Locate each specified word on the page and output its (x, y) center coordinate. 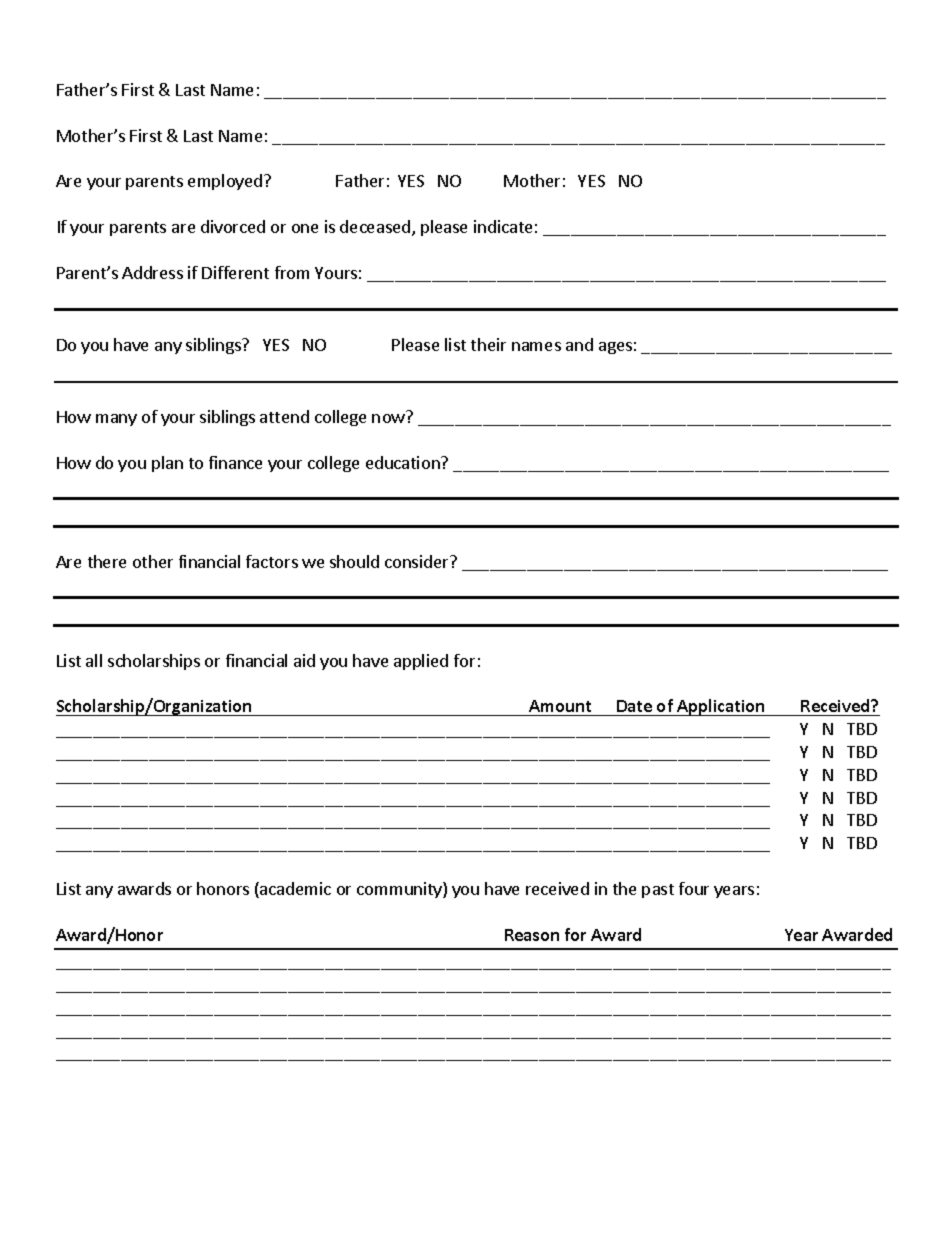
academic (294, 890)
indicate (503, 226)
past (658, 891)
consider (418, 561)
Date (635, 708)
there (107, 561)
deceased (376, 228)
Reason (532, 935)
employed (225, 182)
